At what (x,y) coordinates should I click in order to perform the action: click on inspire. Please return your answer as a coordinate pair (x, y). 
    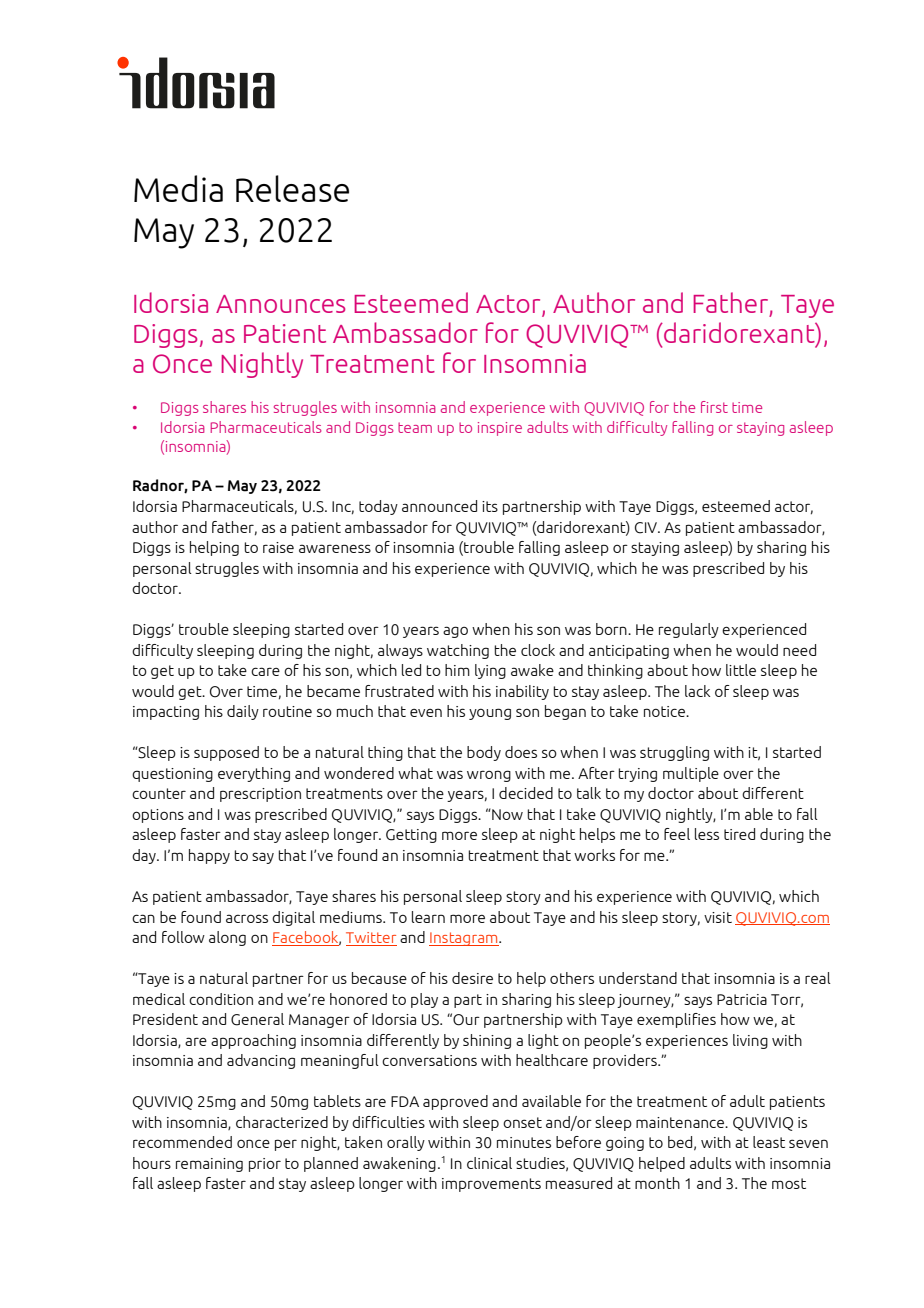
    Looking at the image, I should click on (500, 429).
